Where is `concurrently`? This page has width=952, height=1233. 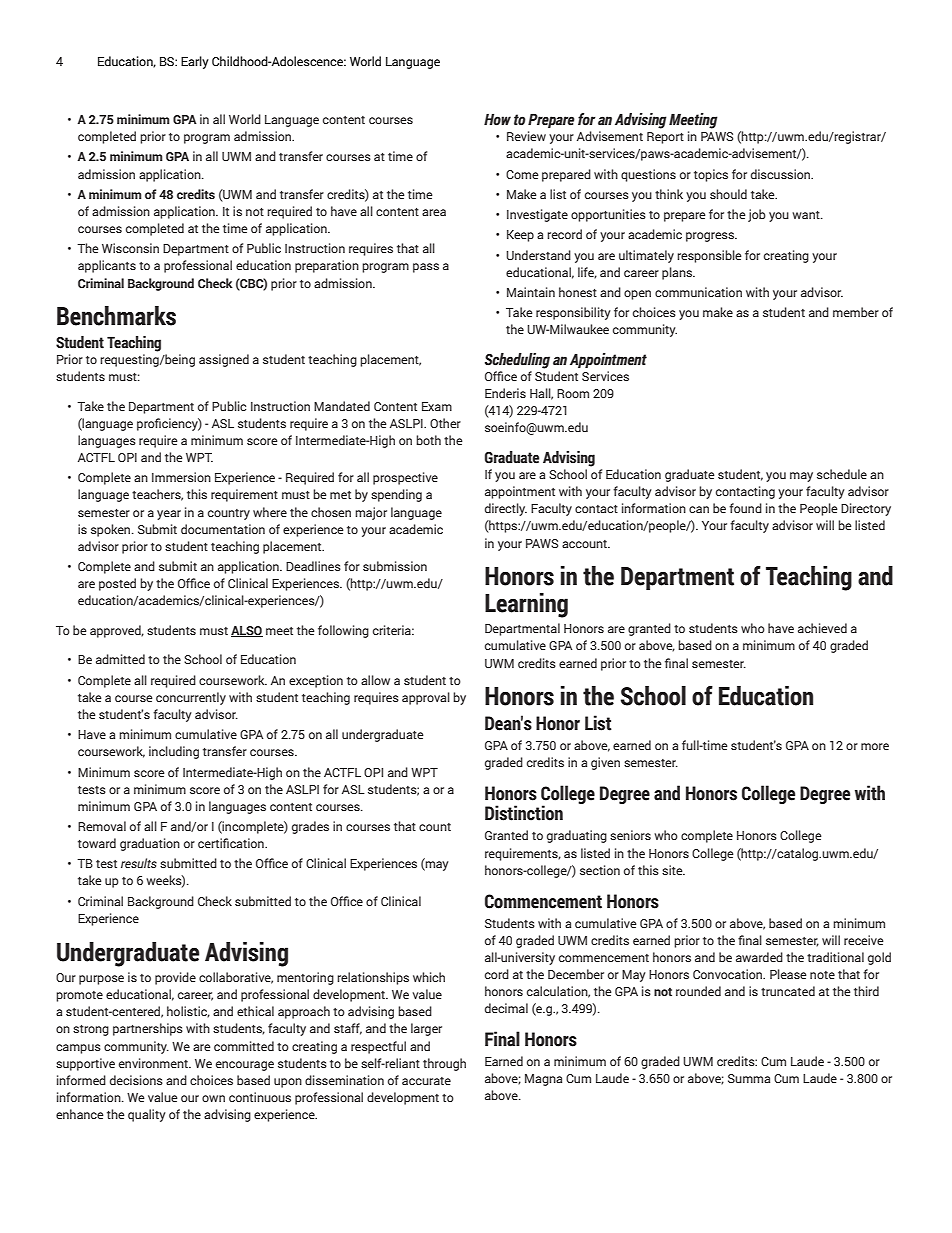 concurrently is located at coordinates (191, 698).
